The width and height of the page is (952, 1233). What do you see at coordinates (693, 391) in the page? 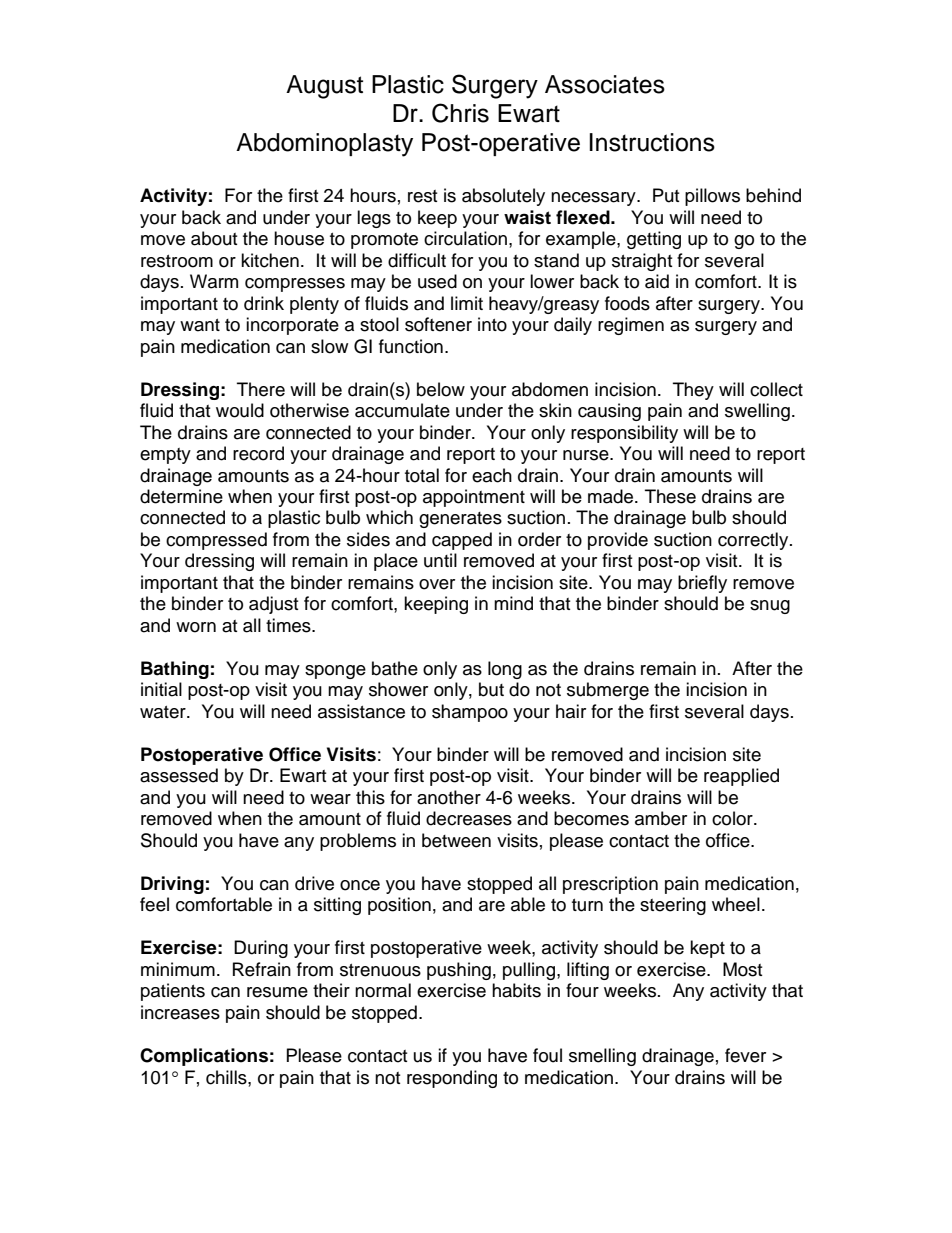
I see `They` at bounding box center [693, 391].
